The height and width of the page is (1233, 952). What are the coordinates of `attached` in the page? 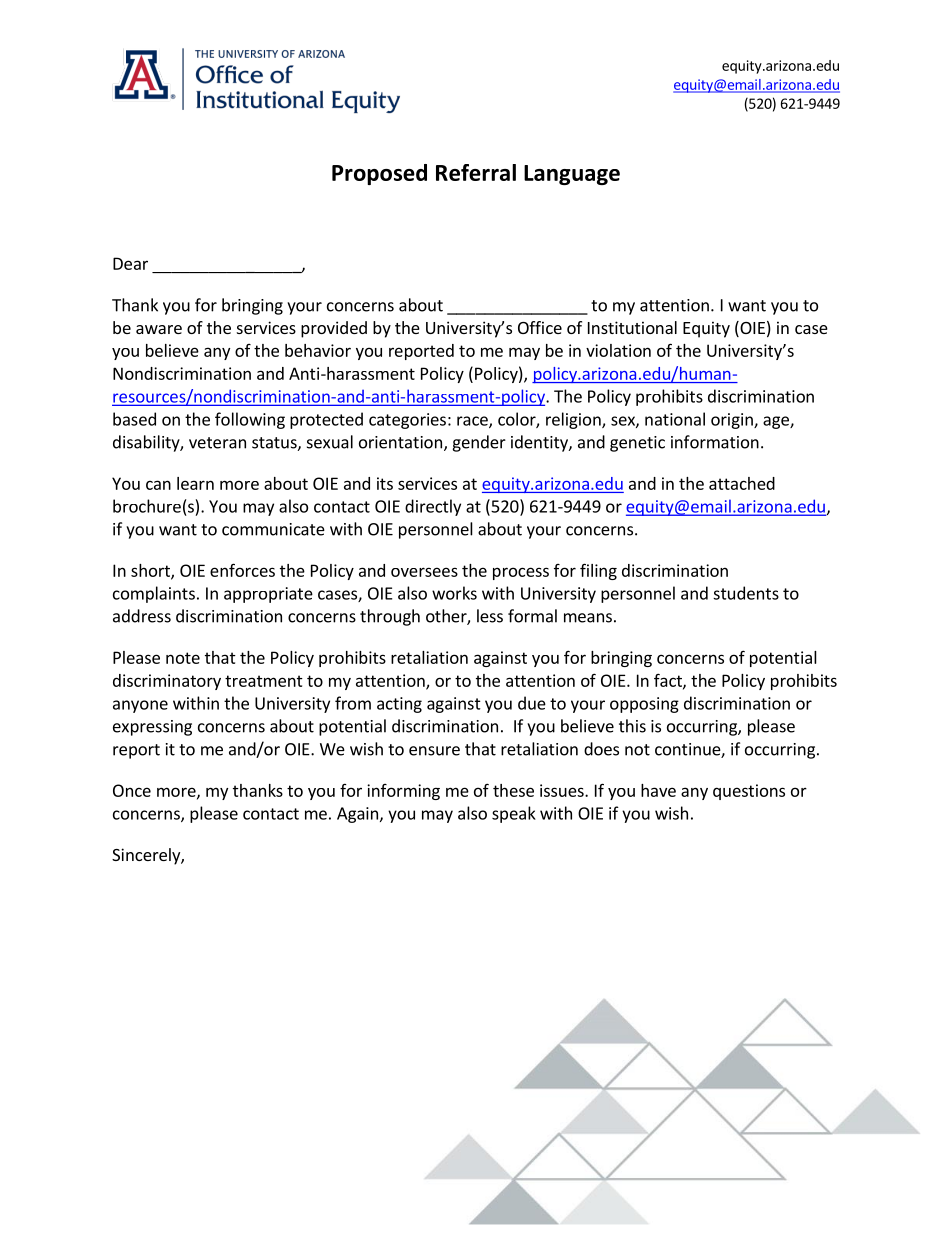 It's located at (742, 483).
